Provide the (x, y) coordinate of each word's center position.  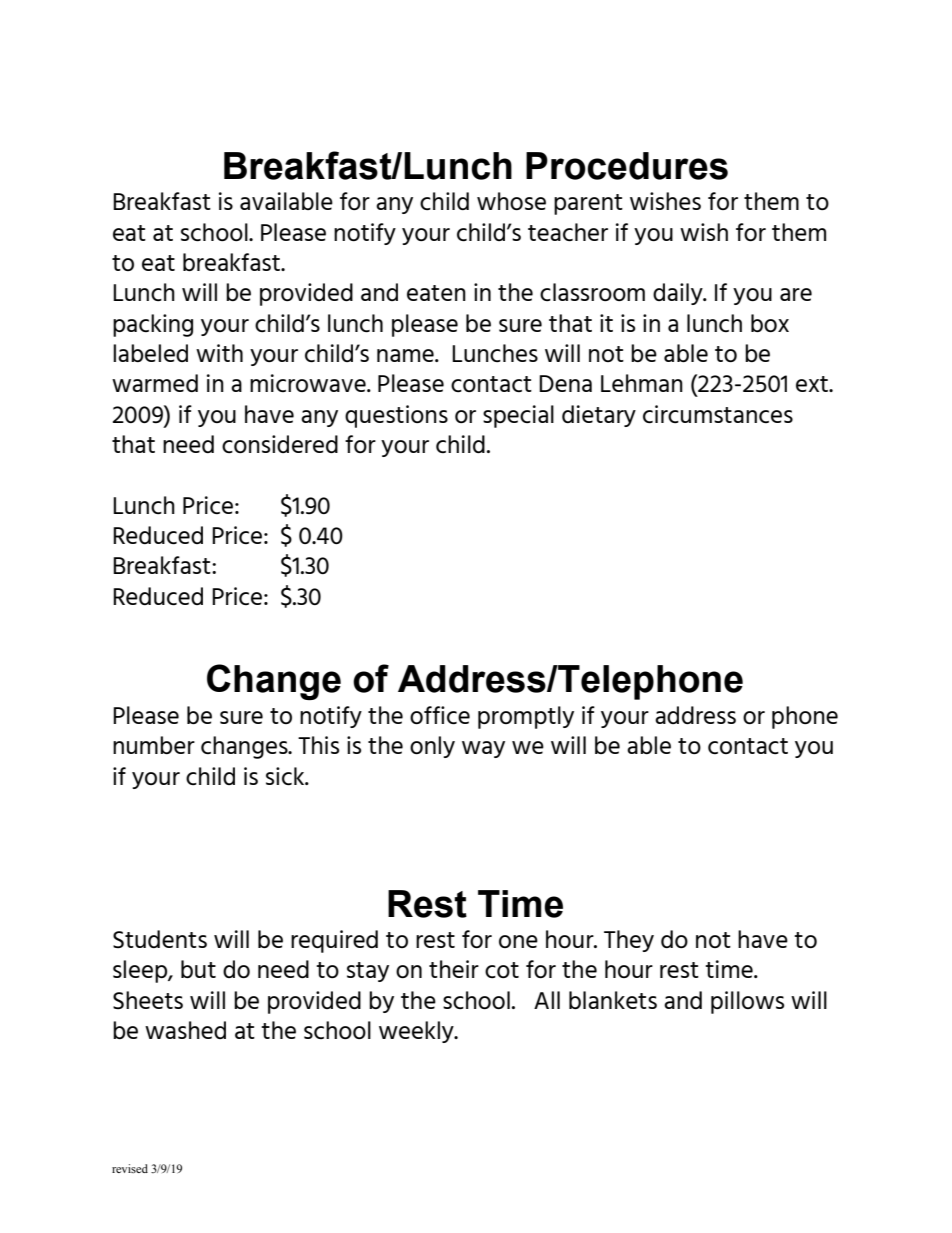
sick (286, 776)
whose (511, 201)
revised (130, 1168)
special (518, 416)
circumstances (718, 414)
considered (280, 444)
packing (153, 325)
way (483, 749)
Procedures (627, 166)
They (629, 941)
